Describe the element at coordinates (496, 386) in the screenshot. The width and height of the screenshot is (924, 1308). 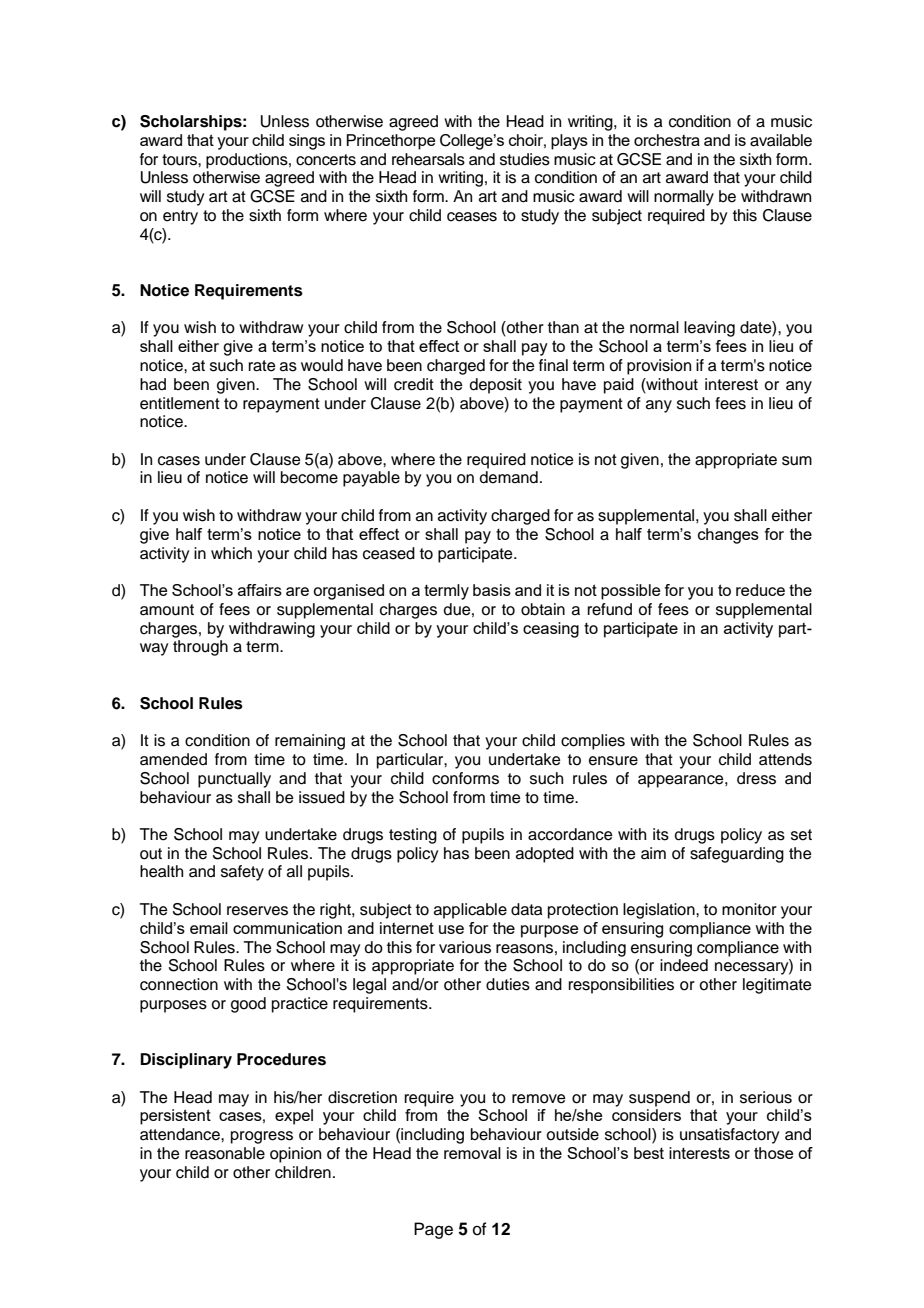
I see `deposit` at that location.
